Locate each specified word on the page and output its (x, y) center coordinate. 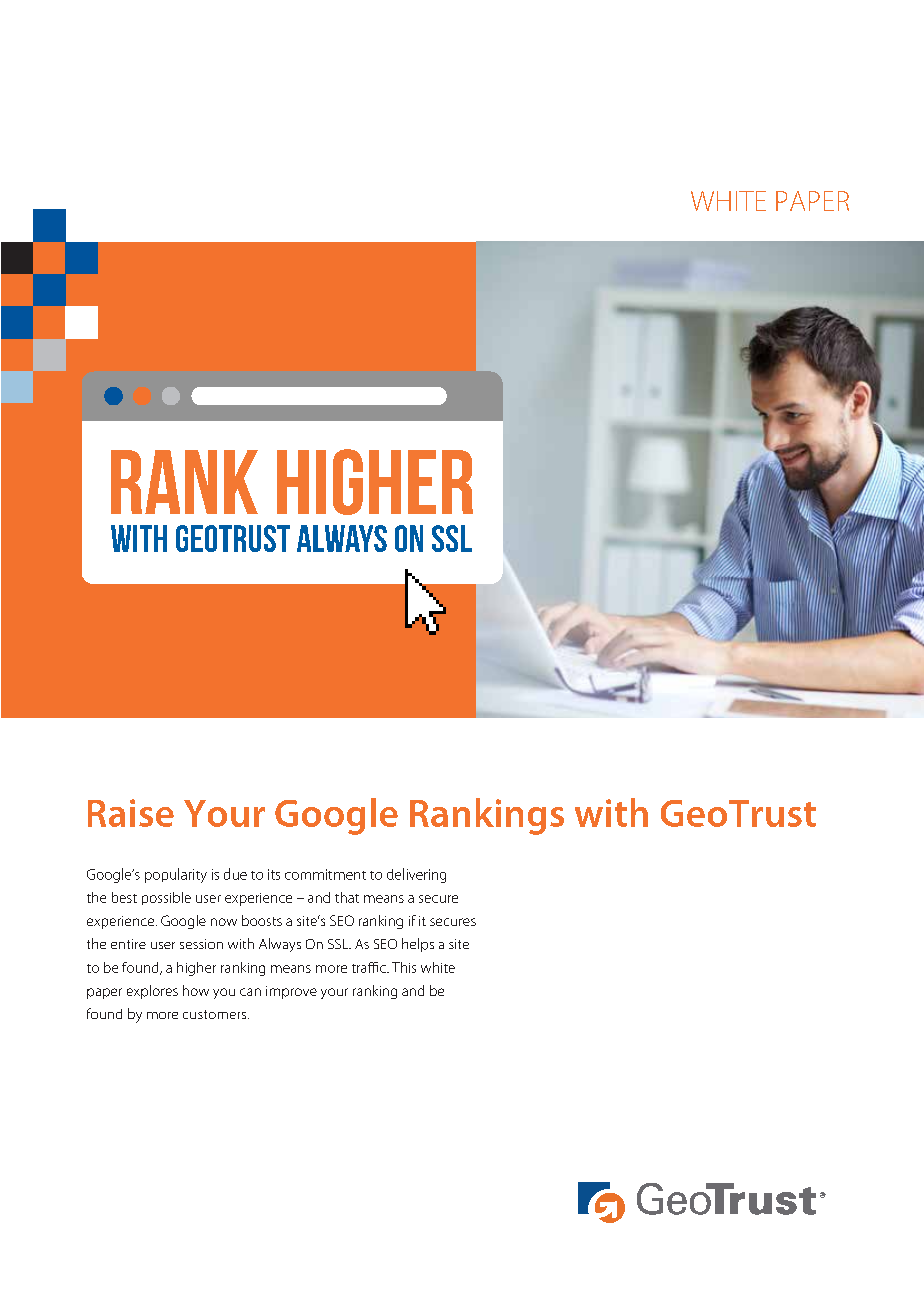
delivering (416, 875)
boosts (262, 920)
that (347, 897)
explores (152, 992)
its (274, 874)
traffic (370, 967)
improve (291, 992)
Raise (131, 813)
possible (166, 898)
